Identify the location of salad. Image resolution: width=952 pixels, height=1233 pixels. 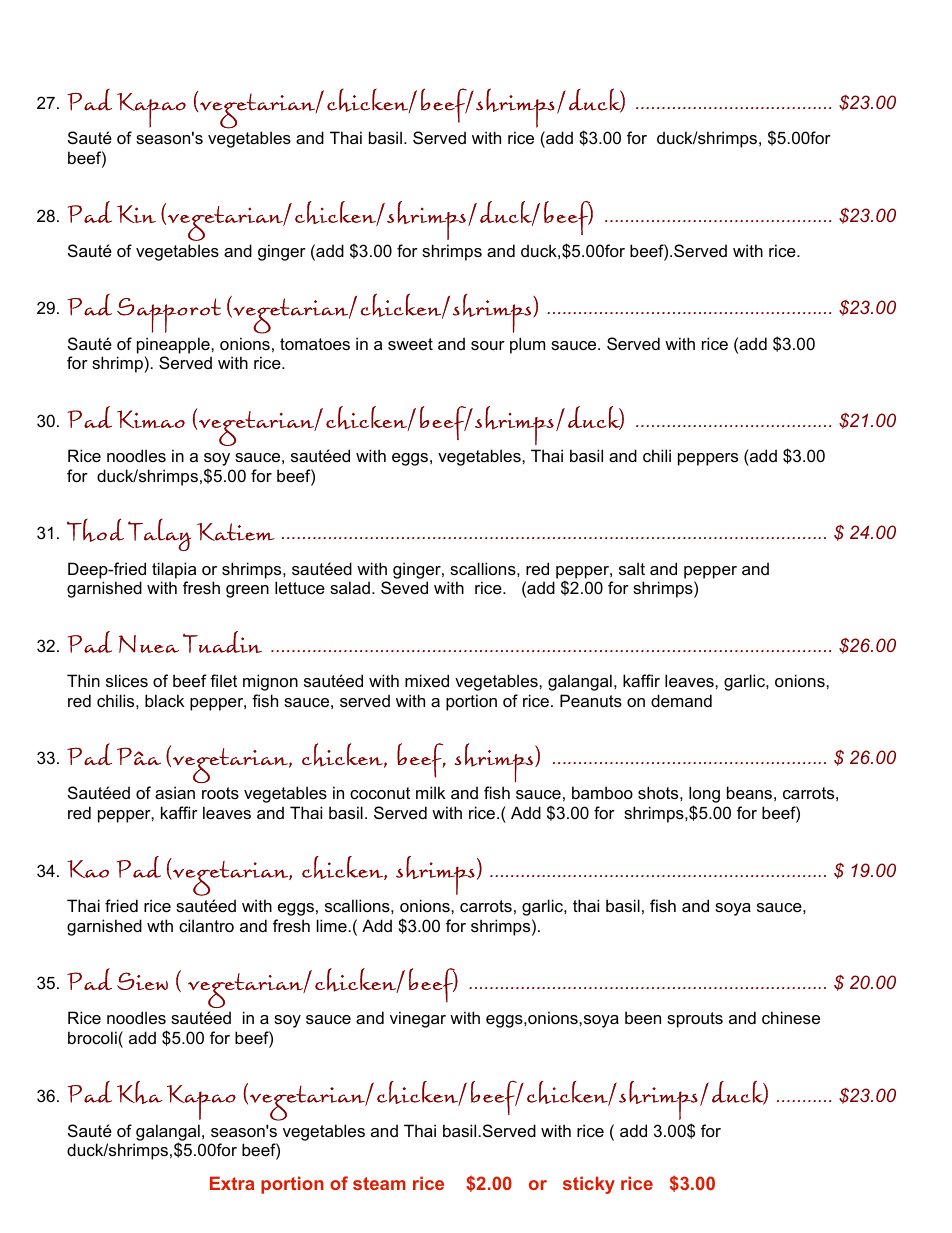
(350, 587).
